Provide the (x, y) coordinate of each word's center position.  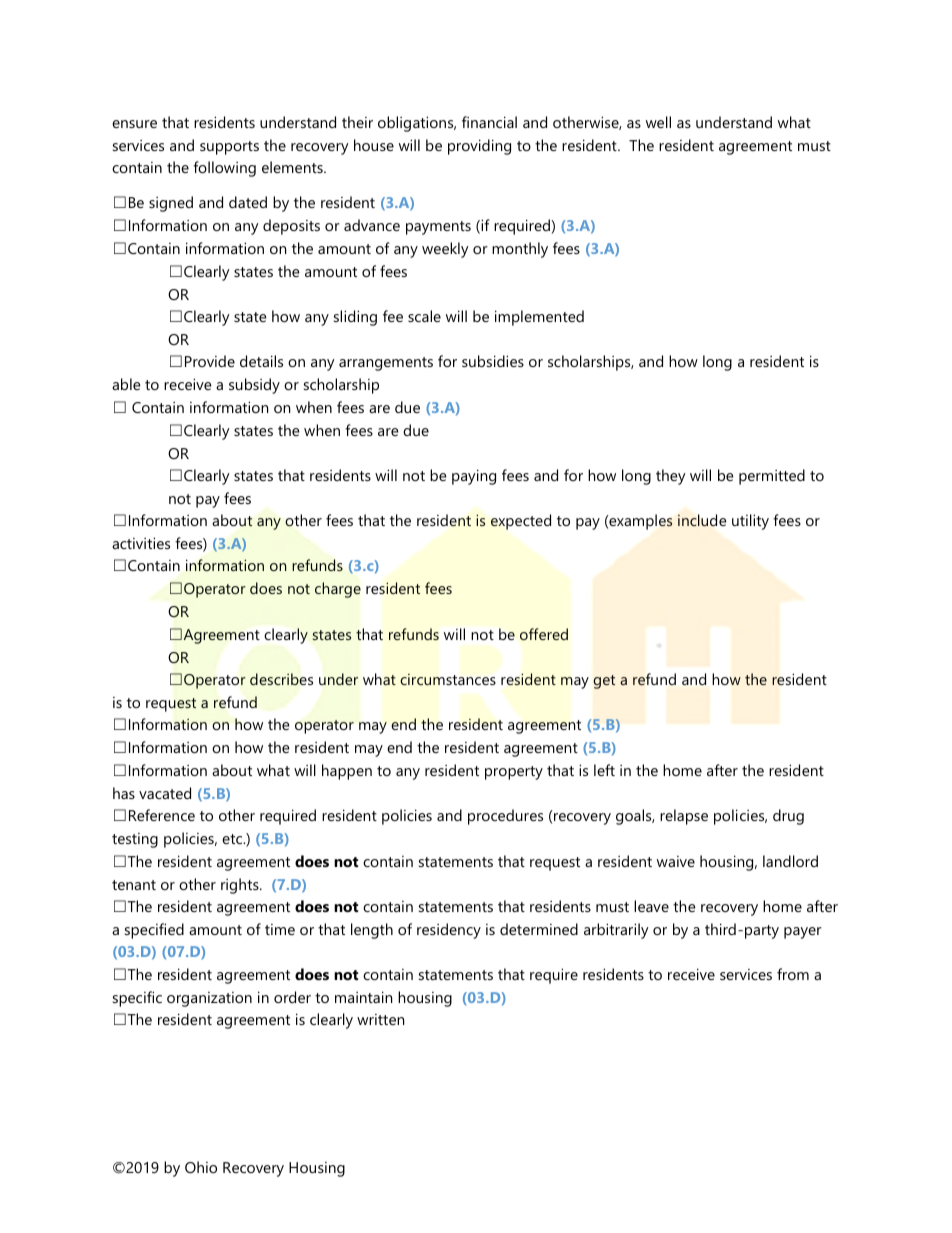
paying (474, 477)
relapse (684, 817)
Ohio (201, 1167)
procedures (505, 817)
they (671, 477)
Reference (162, 815)
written (380, 1019)
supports (229, 148)
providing (479, 147)
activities (141, 543)
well (658, 122)
